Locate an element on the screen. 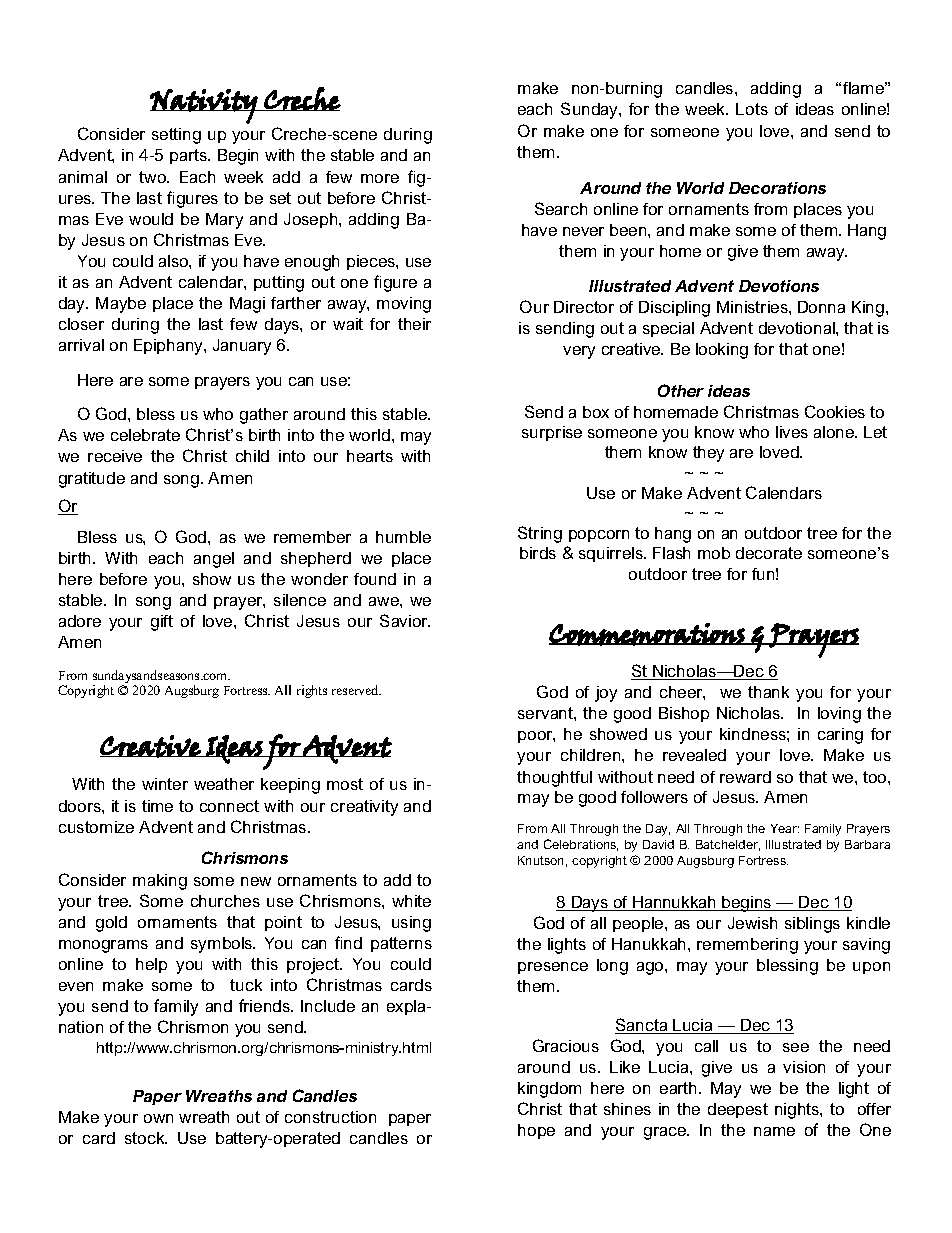 The width and height of the screenshot is (952, 1233). more is located at coordinates (380, 178).
